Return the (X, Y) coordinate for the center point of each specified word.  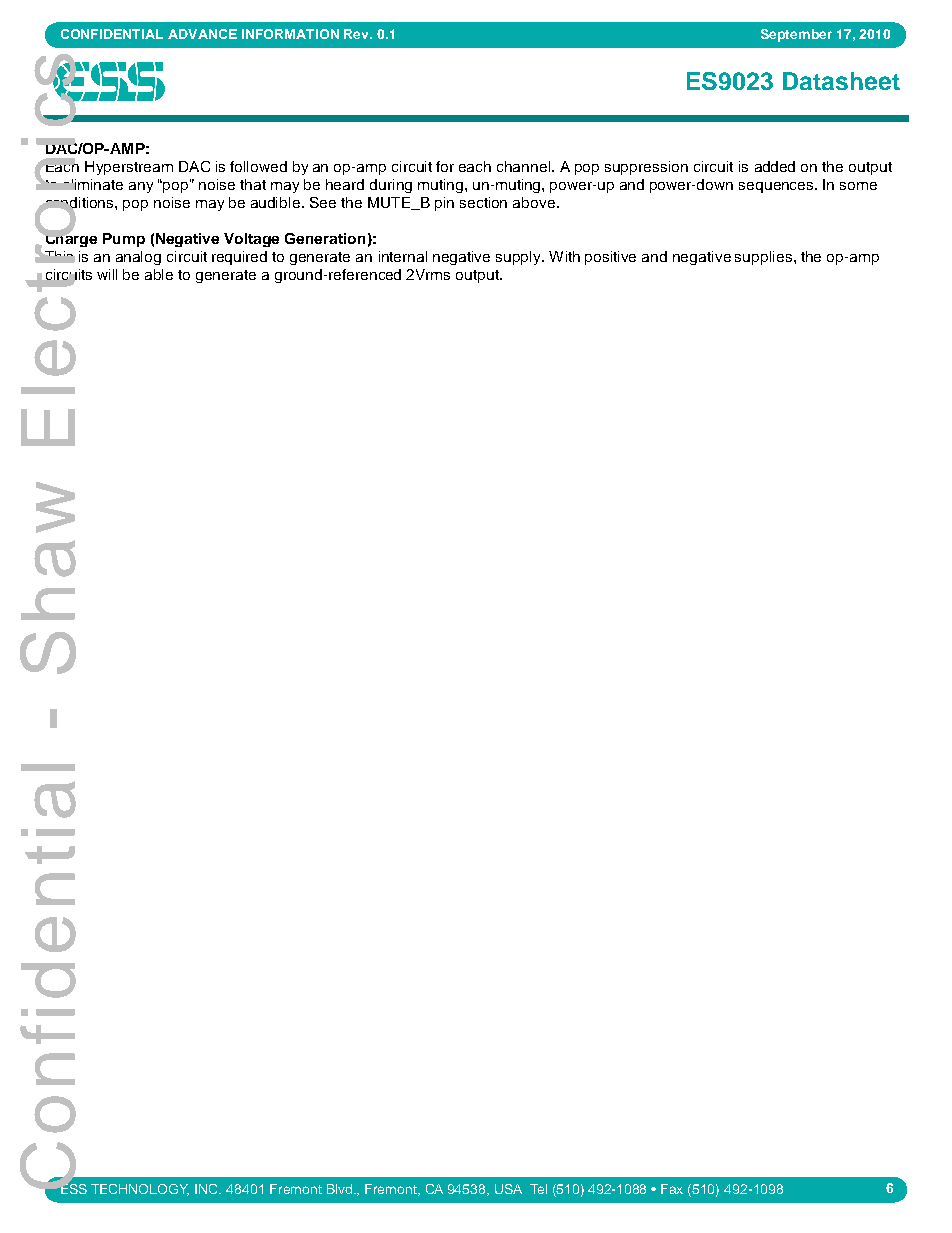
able (159, 274)
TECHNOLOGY (140, 1190)
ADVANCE (202, 34)
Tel (538, 1189)
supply (520, 258)
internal (403, 256)
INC (208, 1189)
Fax (672, 1189)
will (107, 274)
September (796, 35)
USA (508, 1189)
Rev (358, 34)
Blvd (341, 1189)
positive (610, 258)
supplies (765, 258)
